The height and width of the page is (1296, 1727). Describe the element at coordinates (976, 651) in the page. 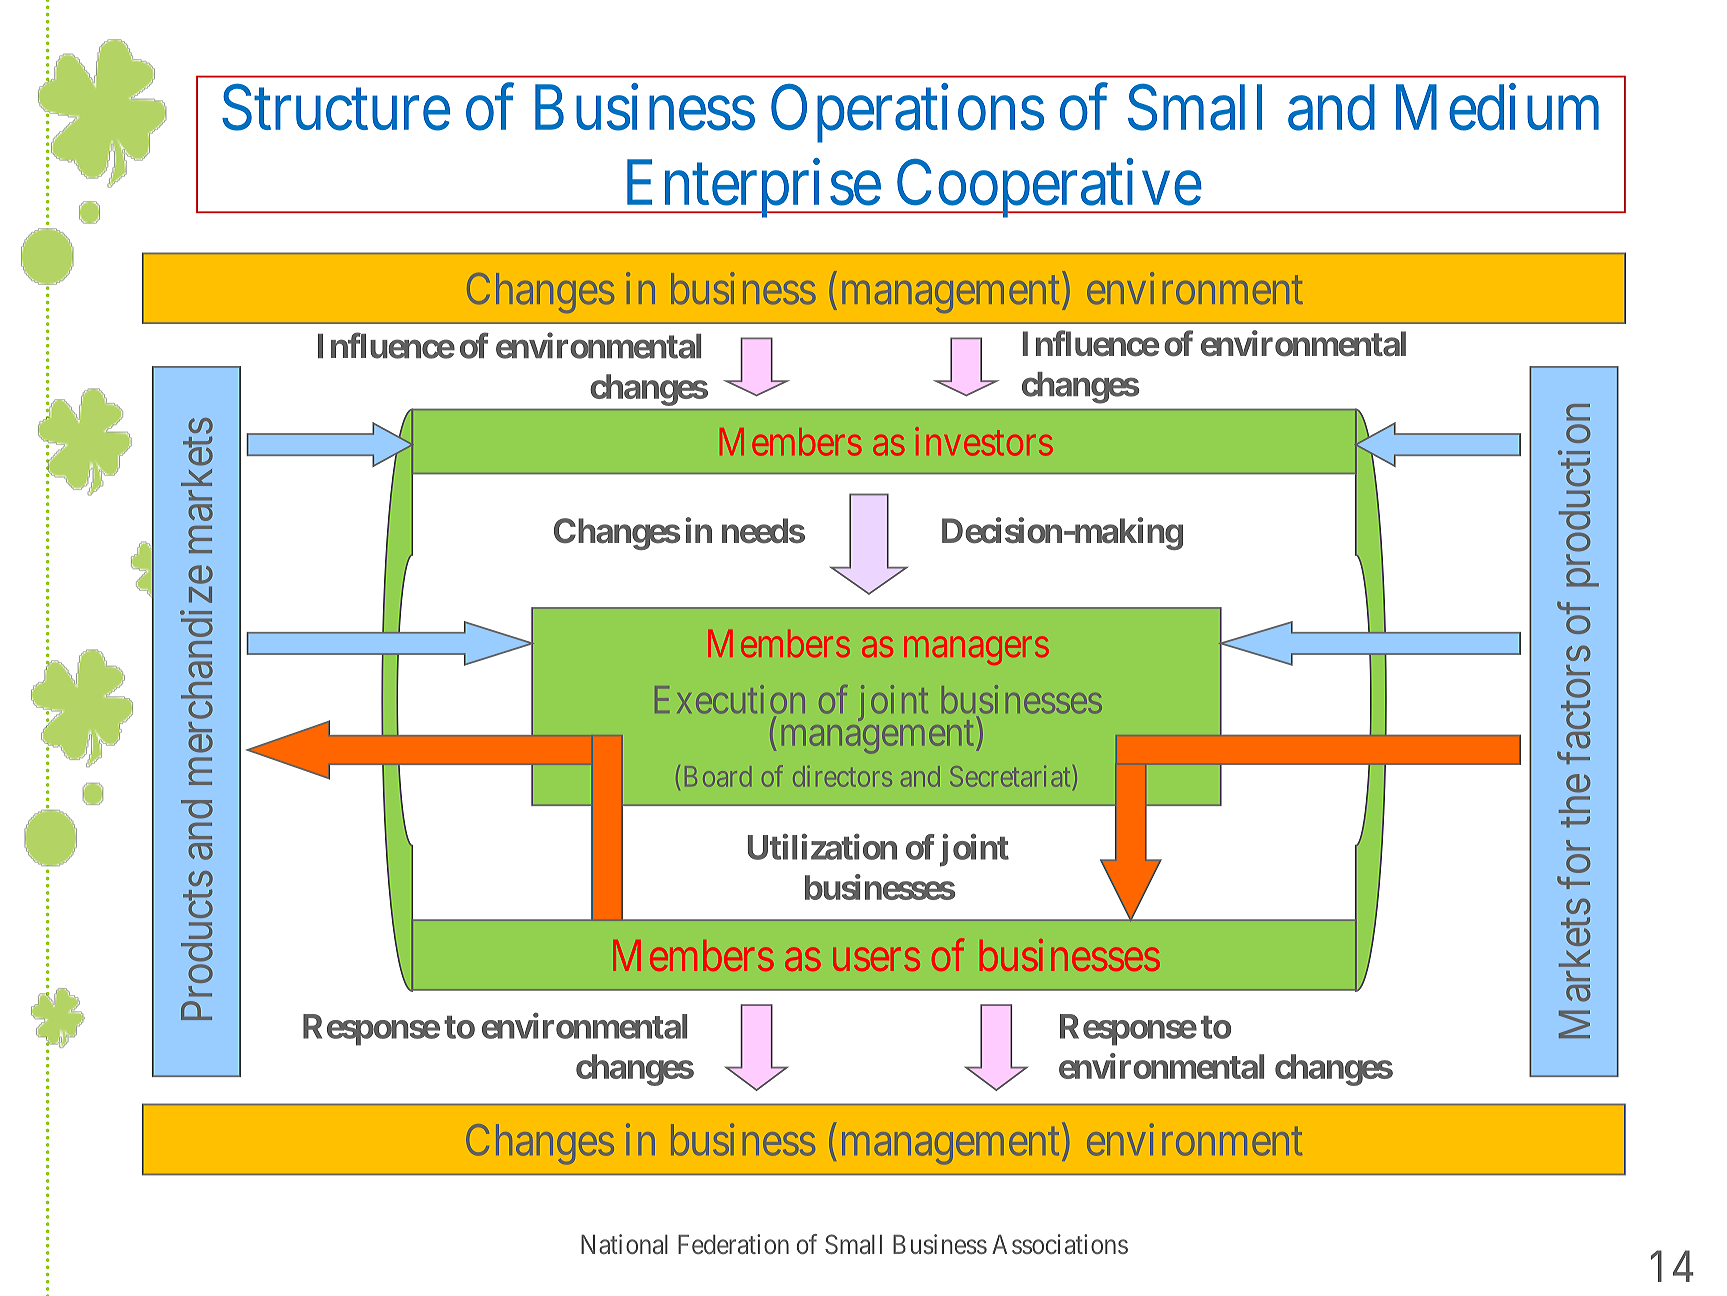

I see `managers` at that location.
